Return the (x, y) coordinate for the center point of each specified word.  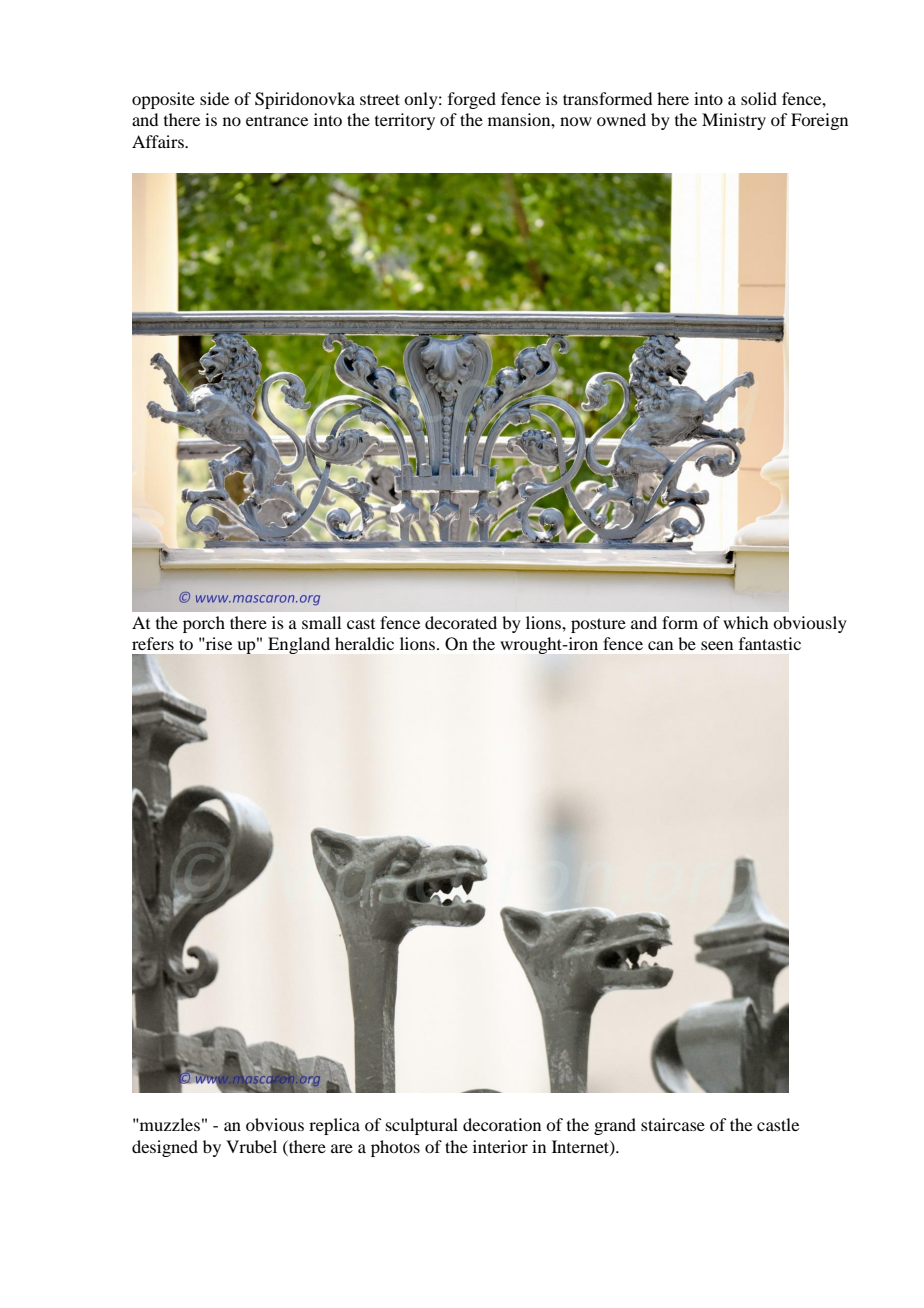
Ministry (734, 121)
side (214, 98)
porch (204, 624)
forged (472, 100)
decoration (502, 1124)
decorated (461, 622)
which (745, 622)
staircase (673, 1124)
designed (165, 1148)
